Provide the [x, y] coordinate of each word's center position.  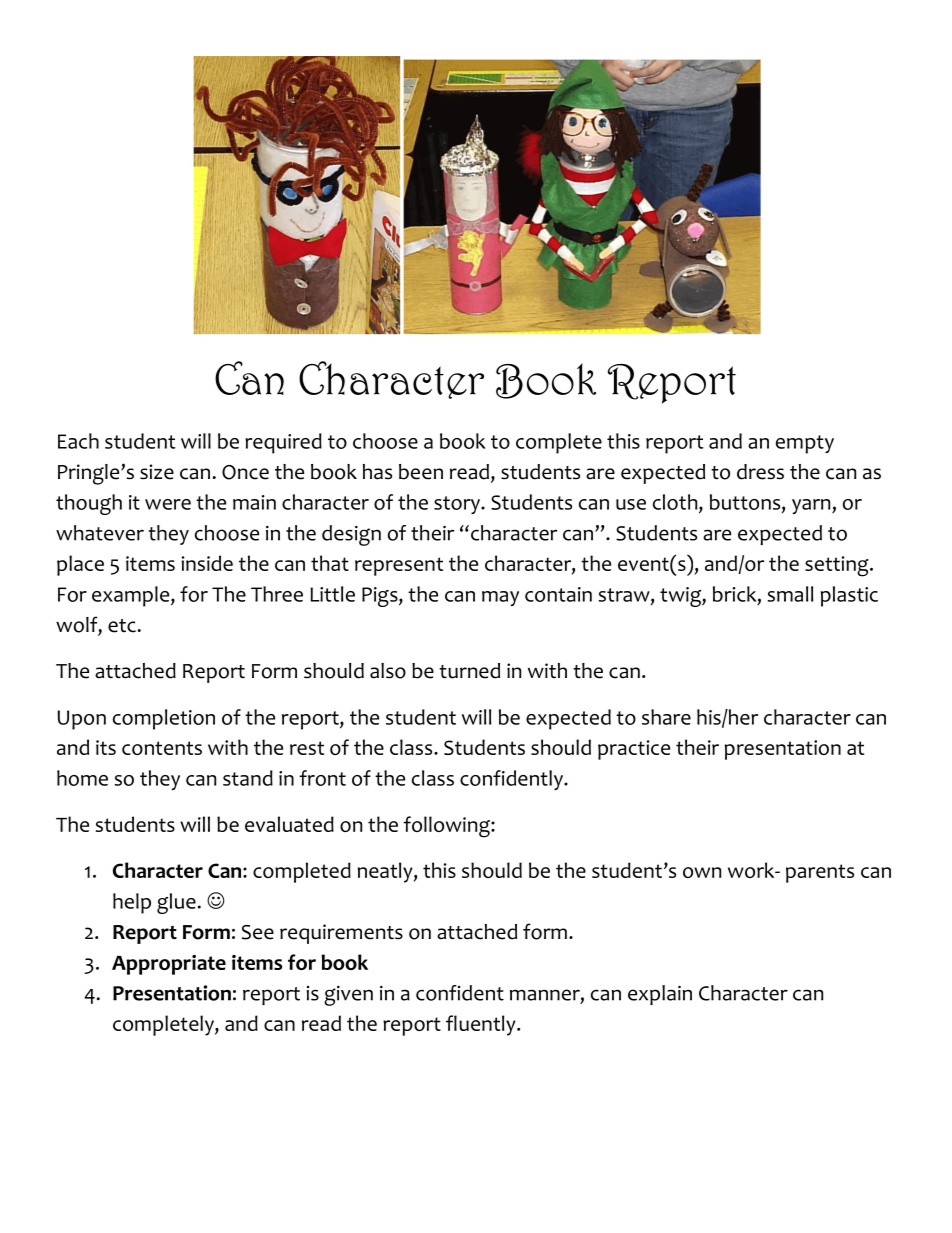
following [447, 827]
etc [122, 626]
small [790, 594]
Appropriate [169, 965]
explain [660, 995]
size [157, 472]
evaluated [289, 824]
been [421, 472]
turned [469, 671]
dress [760, 472]
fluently [482, 1025]
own [702, 872]
